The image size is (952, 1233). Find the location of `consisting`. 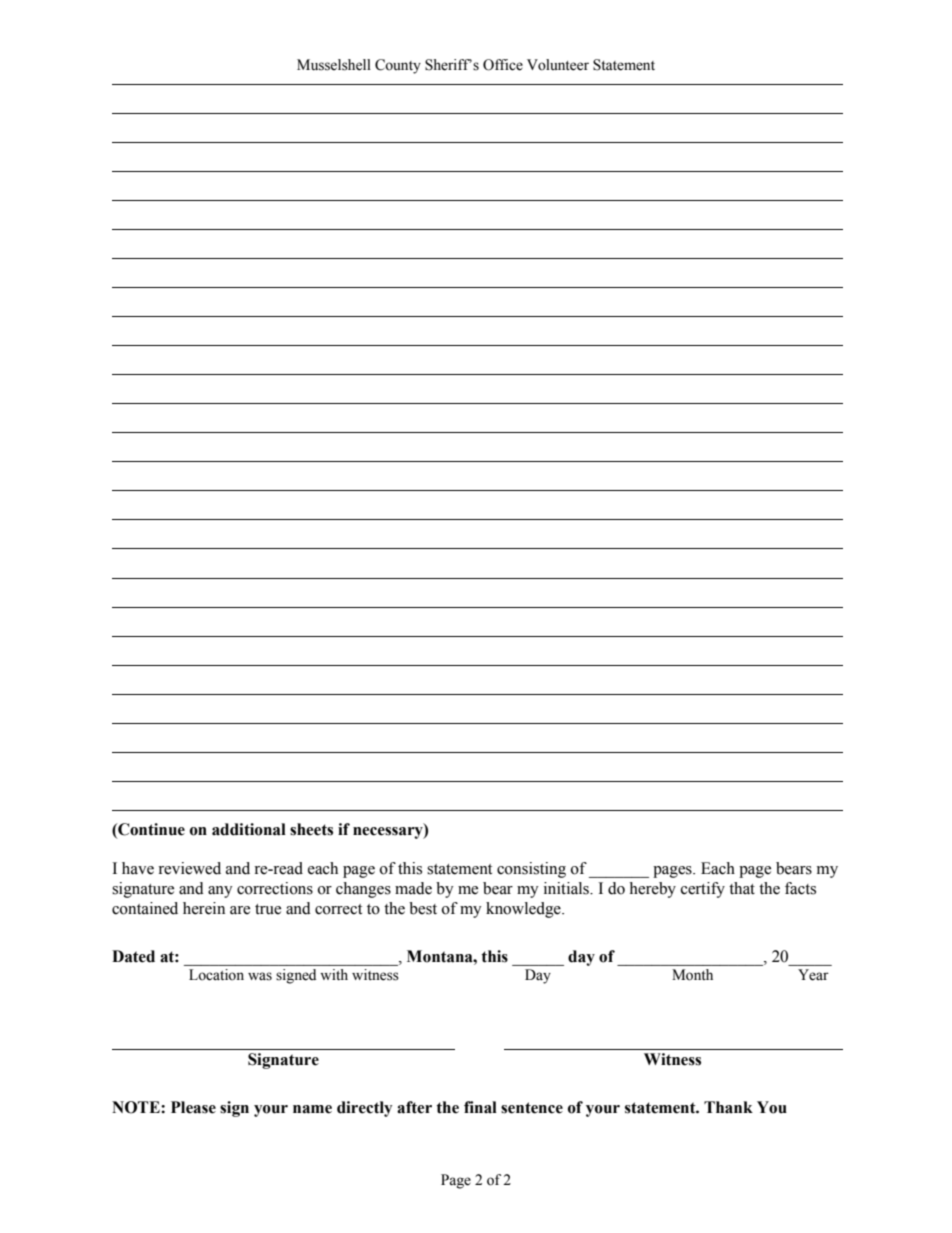

consisting is located at coordinates (531, 870).
